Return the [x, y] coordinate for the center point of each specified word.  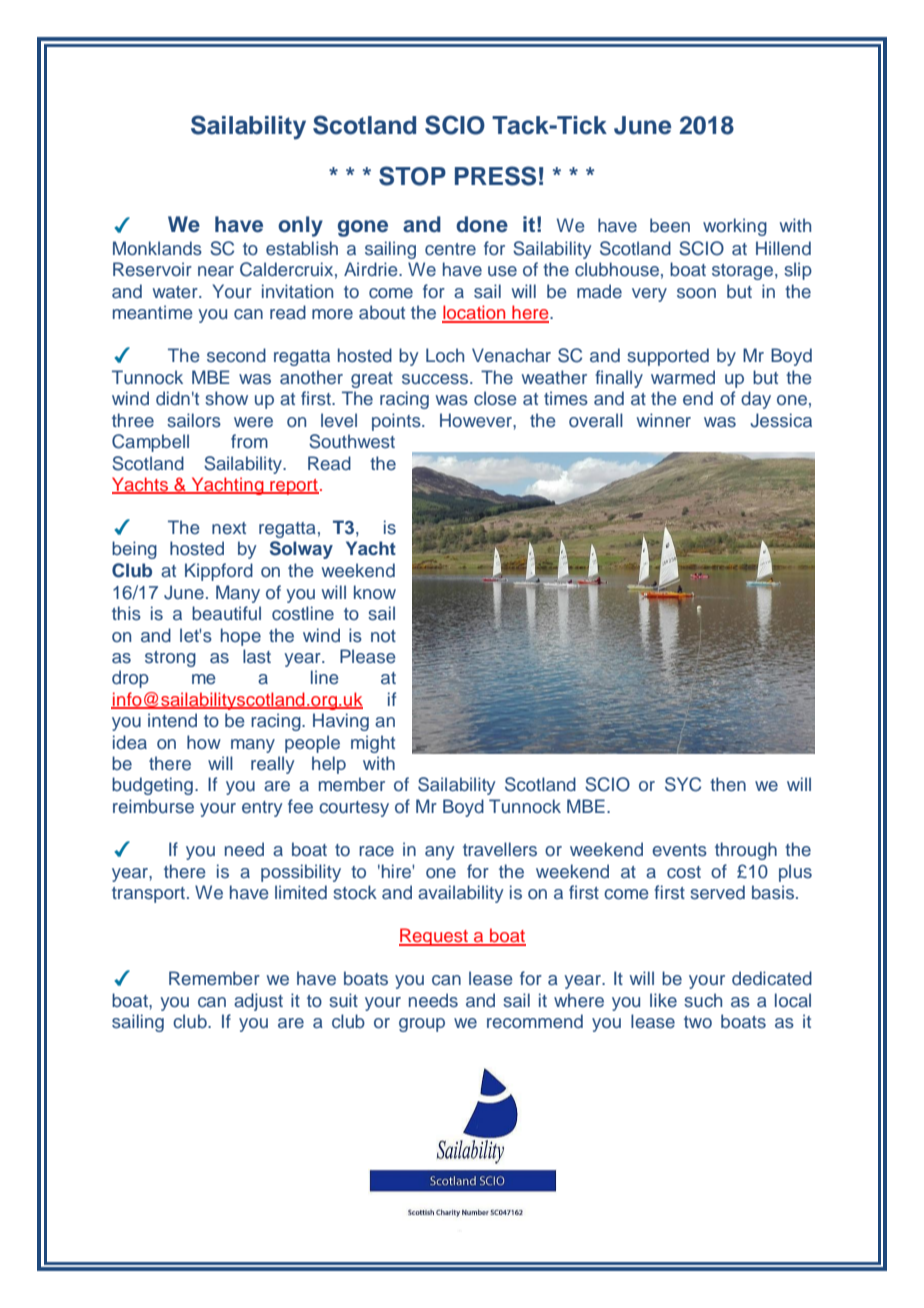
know [375, 592]
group [422, 1025]
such [703, 1000]
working [735, 227]
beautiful [226, 613]
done [482, 224]
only [300, 226]
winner [664, 420]
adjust [258, 1002]
